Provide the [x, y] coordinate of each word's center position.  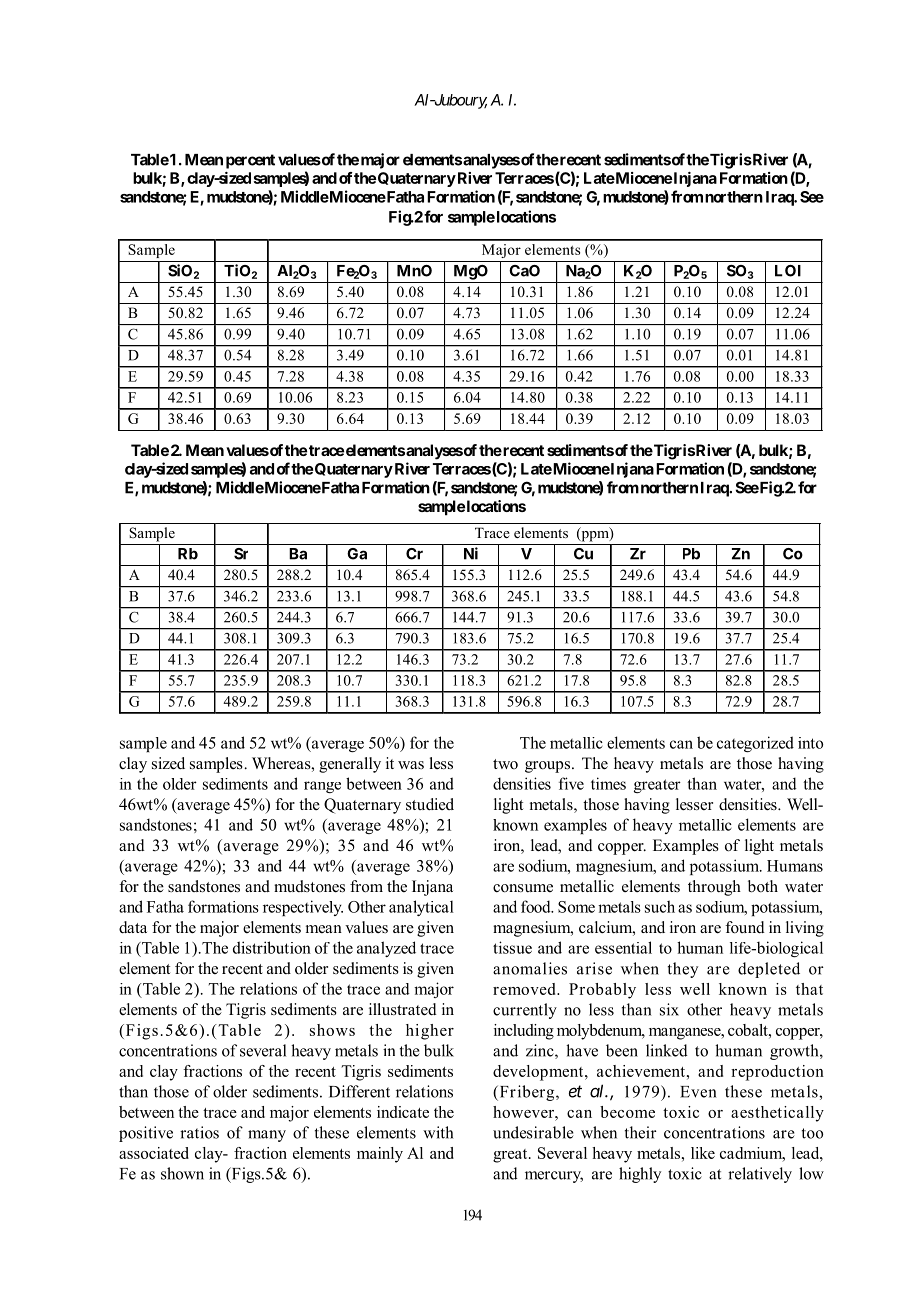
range [322, 787]
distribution [272, 947]
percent [250, 161]
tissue [512, 947]
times [608, 783]
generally [350, 765]
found [745, 927]
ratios [199, 1132]
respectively [303, 908]
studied [430, 804]
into [810, 743]
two [505, 764]
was [411, 765]
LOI [788, 271]
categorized [755, 744]
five [571, 783]
